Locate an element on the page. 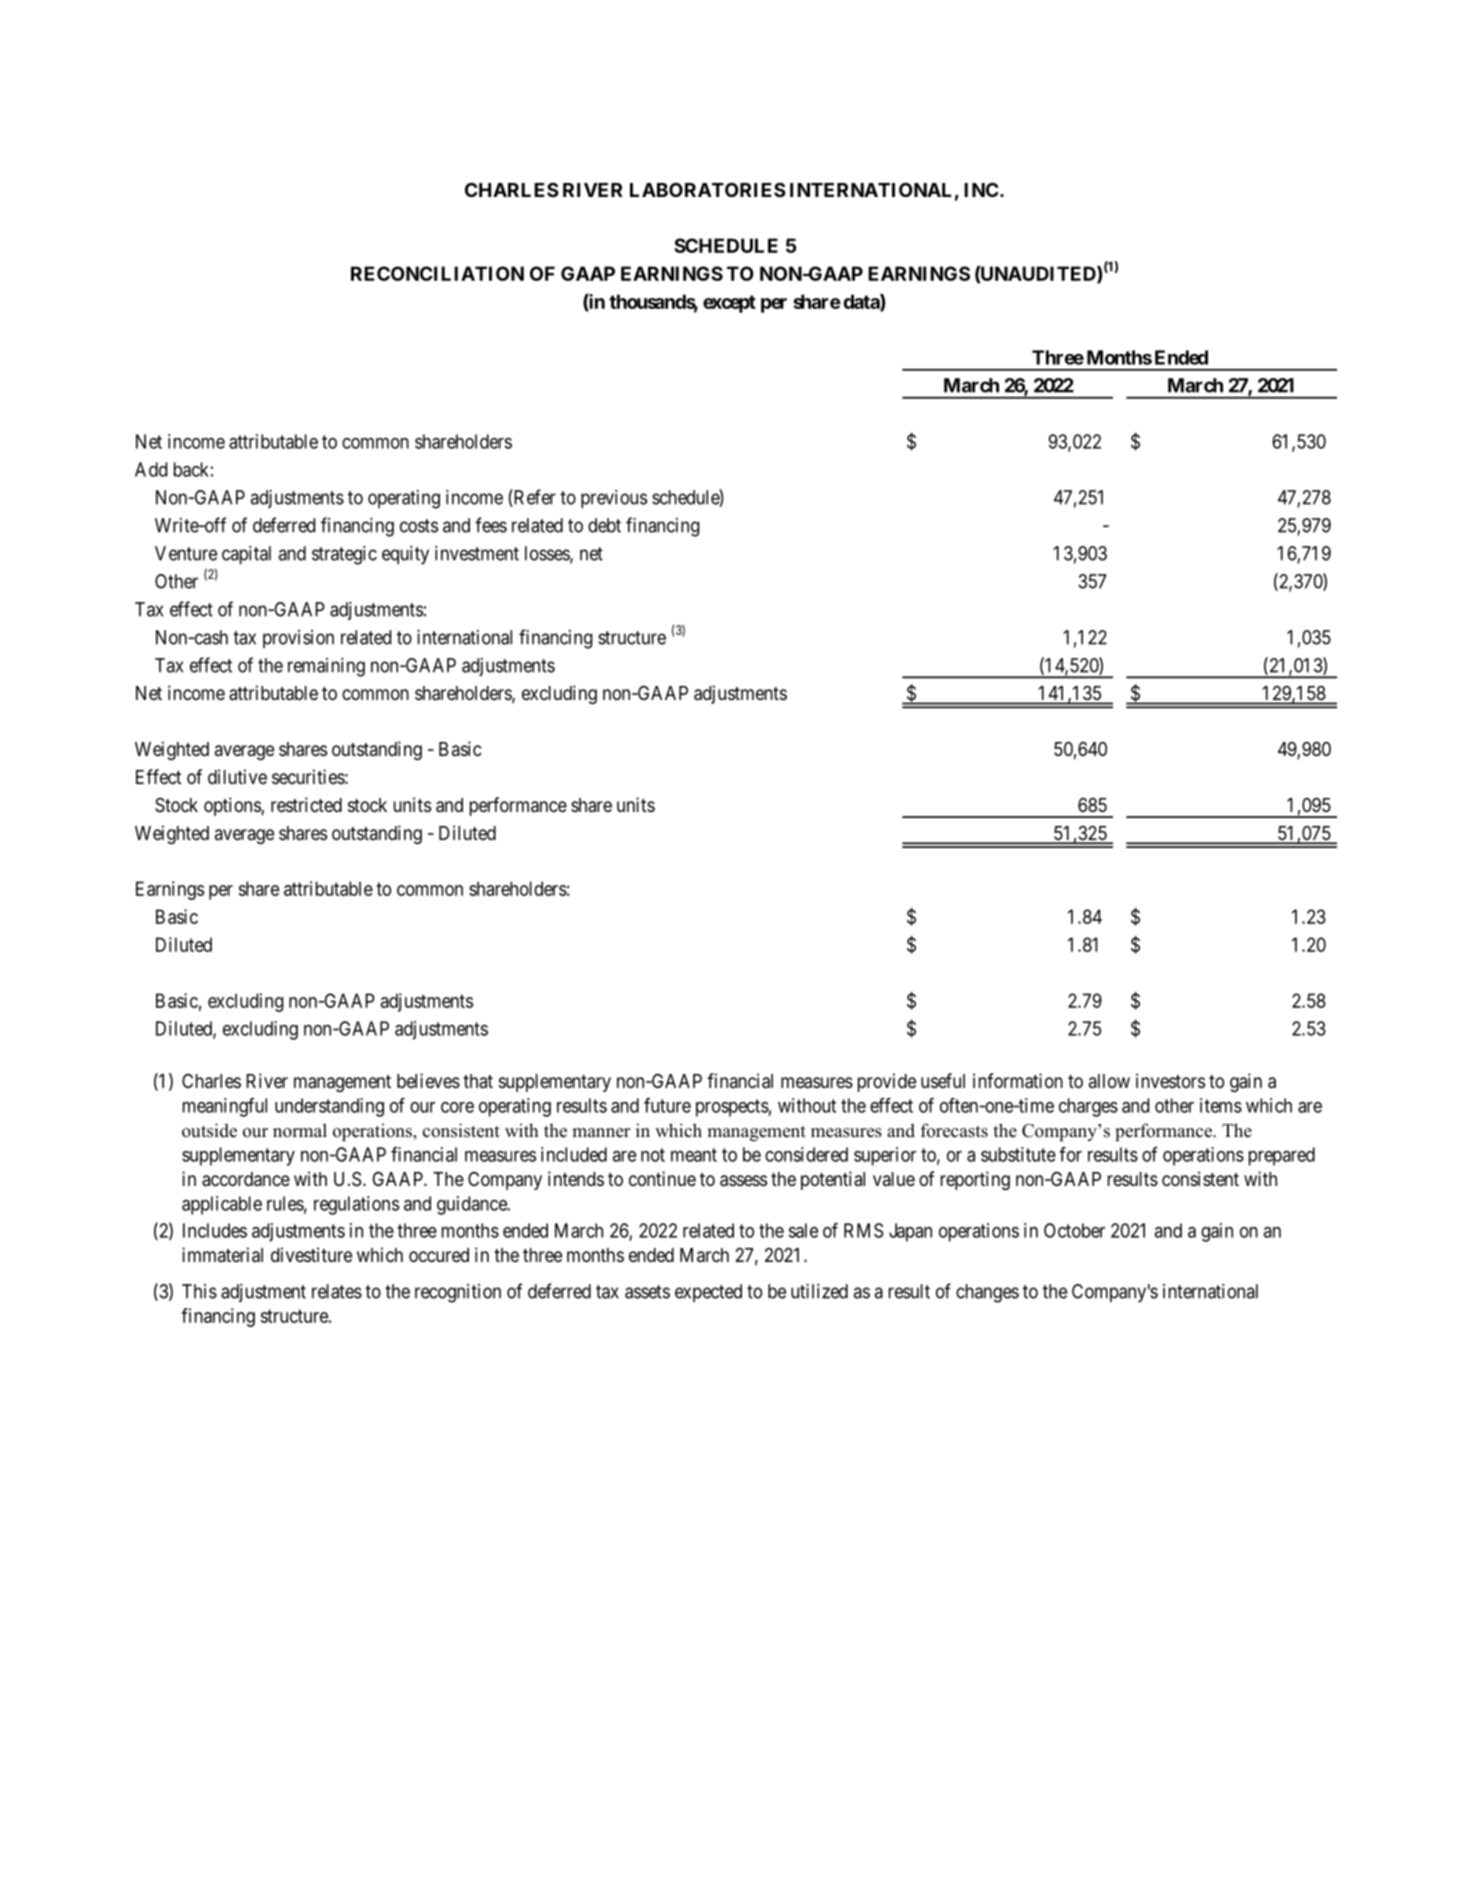 The height and width of the document is (1902, 1470). LABORATORIES is located at coordinates (708, 190).
